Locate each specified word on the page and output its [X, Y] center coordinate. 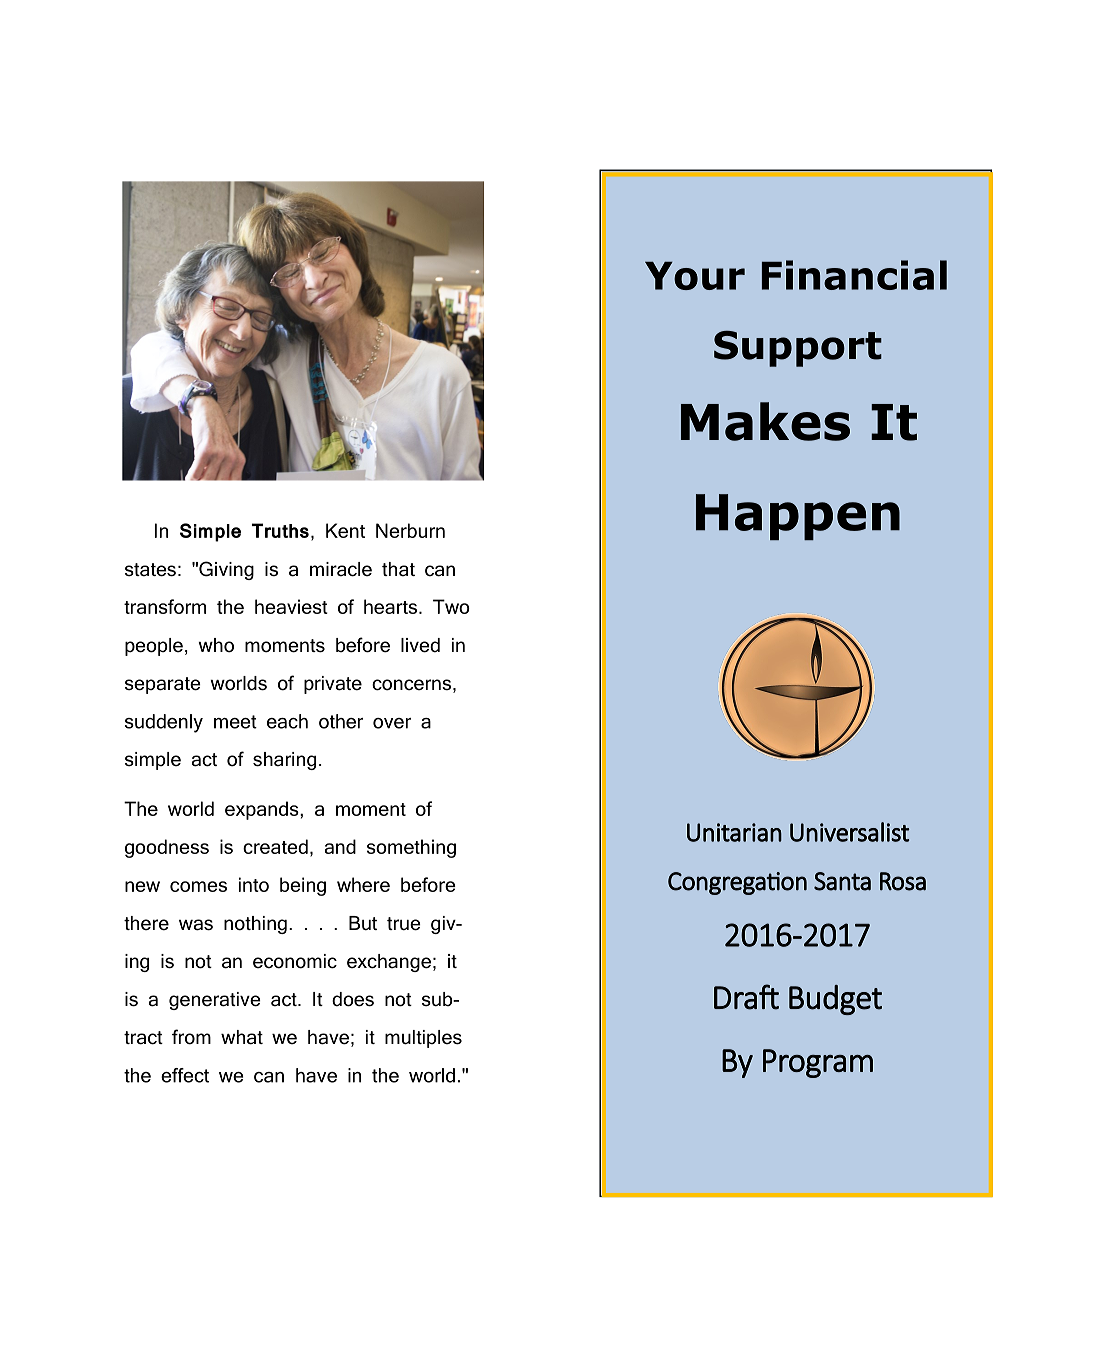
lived [420, 645]
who [216, 645]
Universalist [849, 832]
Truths [280, 530]
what [242, 1037]
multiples [423, 1039]
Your [695, 275]
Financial [854, 275]
